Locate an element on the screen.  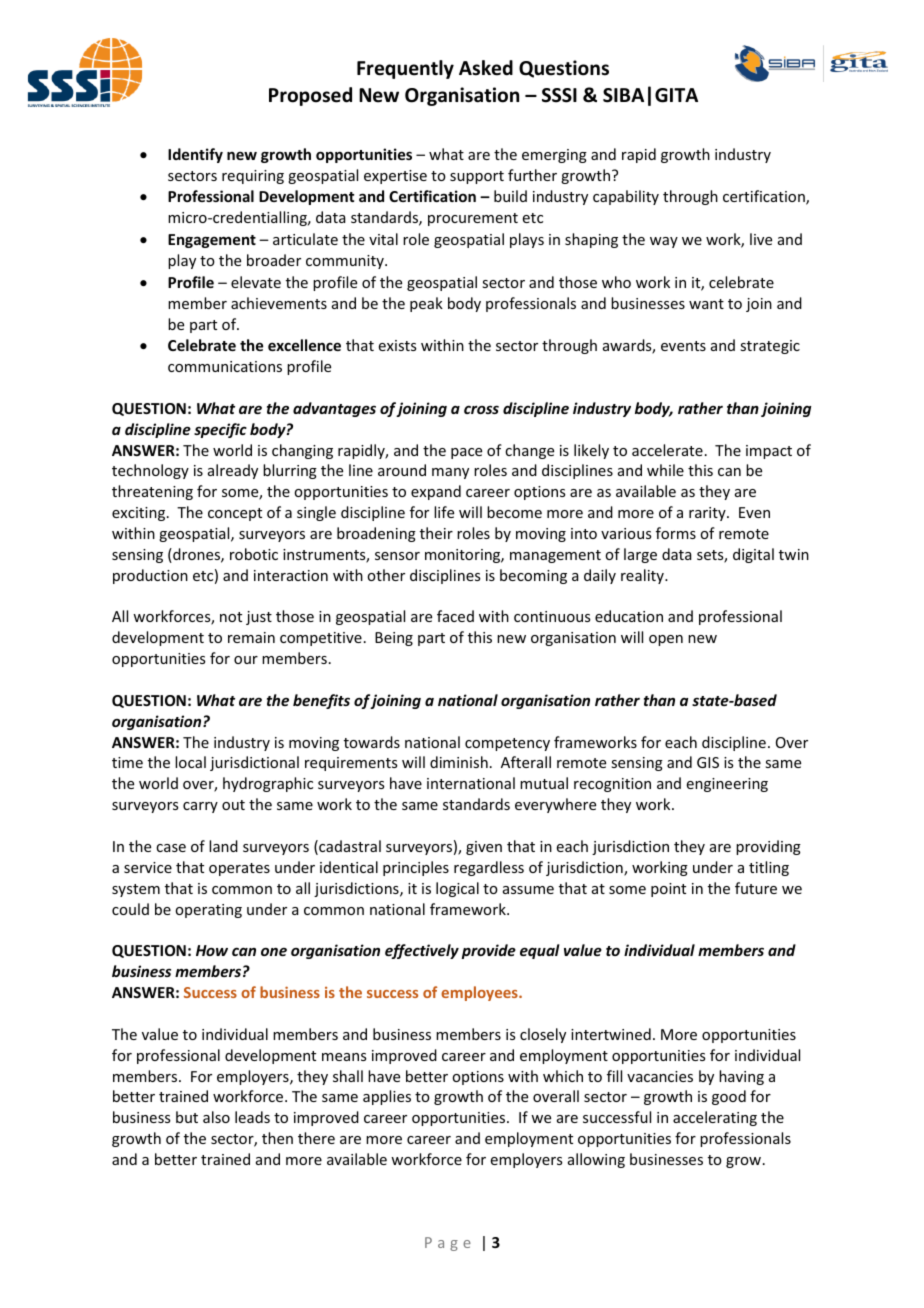
accelerating is located at coordinates (715, 1118).
